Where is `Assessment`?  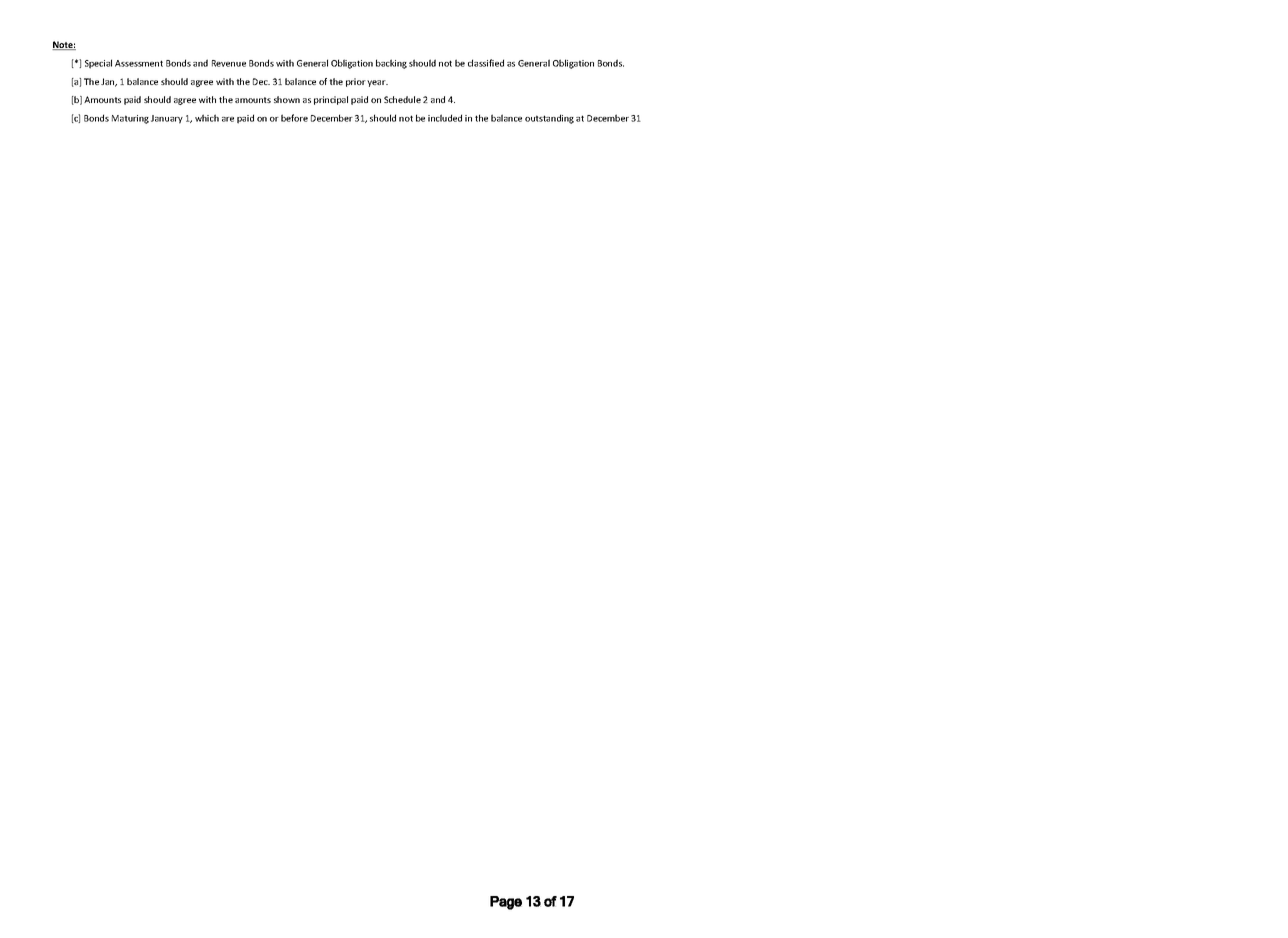 Assessment is located at coordinates (139, 63).
